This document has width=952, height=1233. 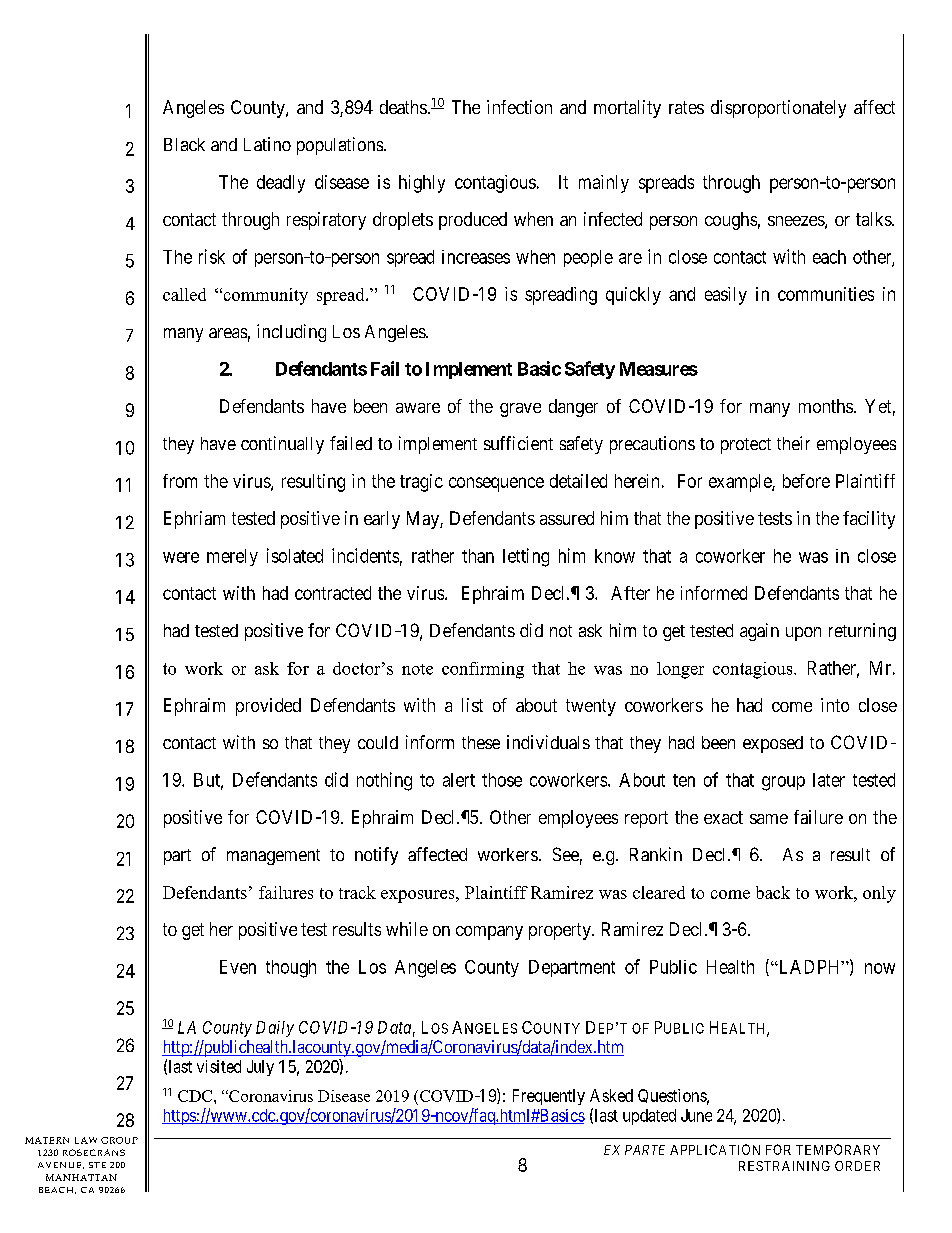 What do you see at coordinates (181, 557) in the document?
I see `were` at bounding box center [181, 557].
